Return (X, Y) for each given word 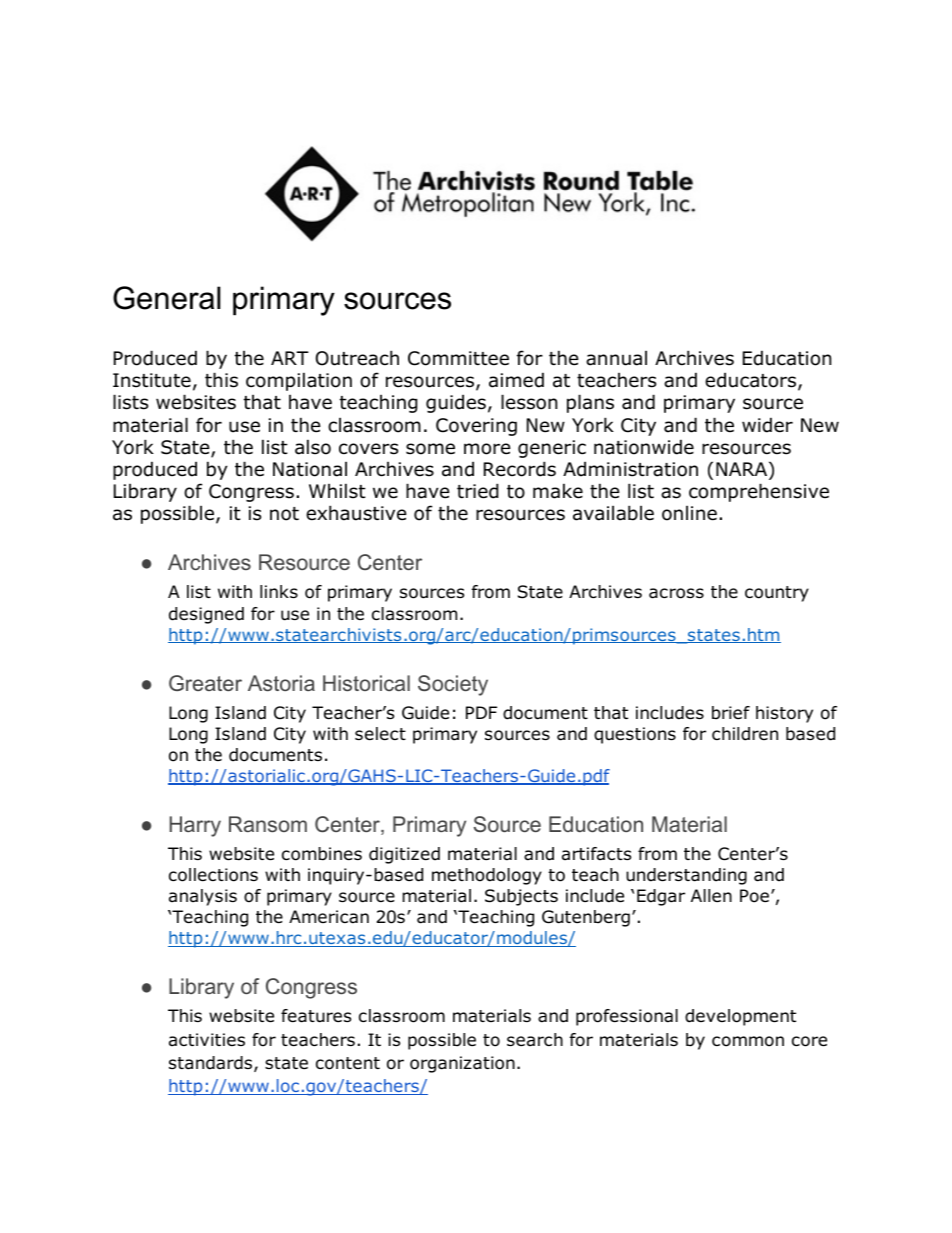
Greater (205, 683)
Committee (458, 358)
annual (616, 358)
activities (207, 1039)
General (167, 298)
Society (453, 685)
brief (731, 713)
